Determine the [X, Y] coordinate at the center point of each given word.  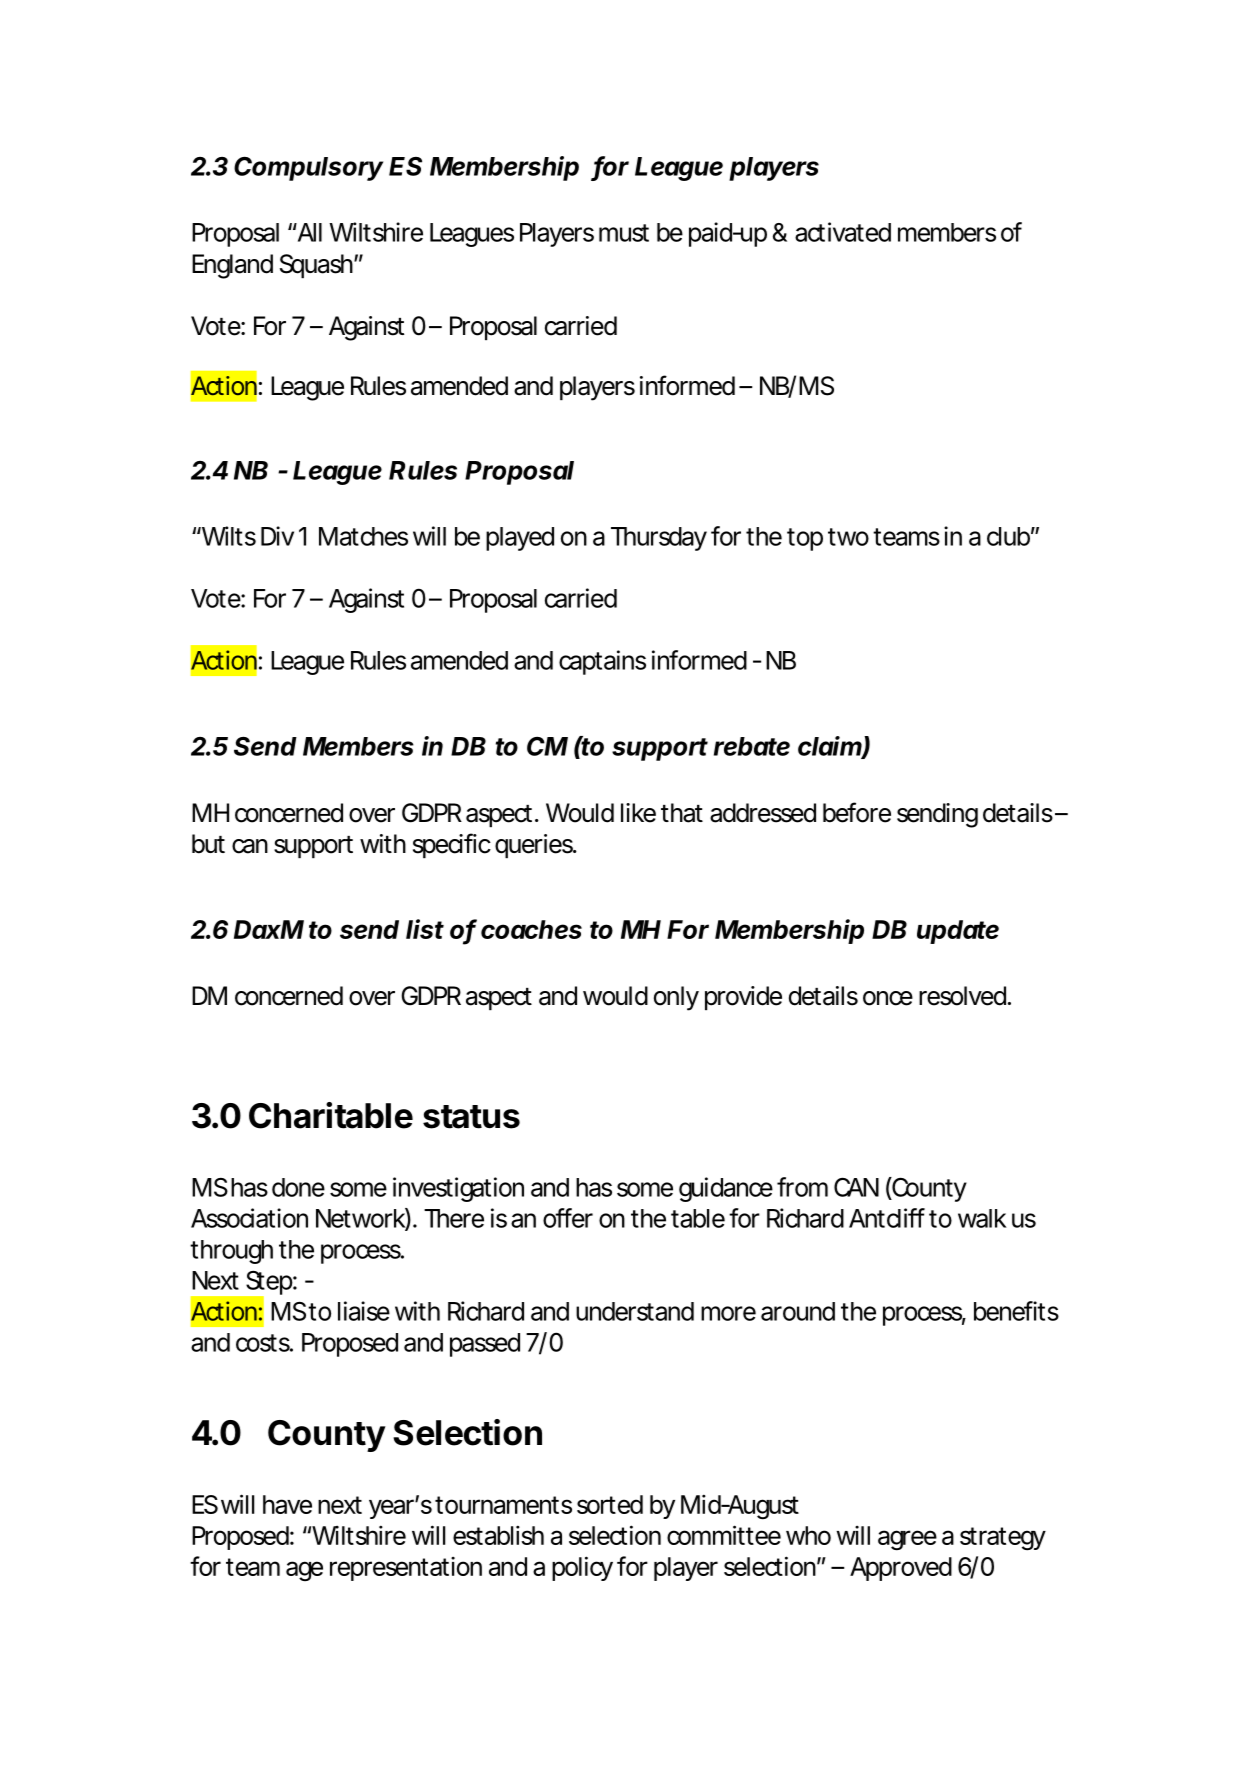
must [624, 233]
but [208, 844]
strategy [1002, 1539]
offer [568, 1218]
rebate [752, 746]
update [958, 932]
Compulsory [308, 168]
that [682, 813]
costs [263, 1343]
